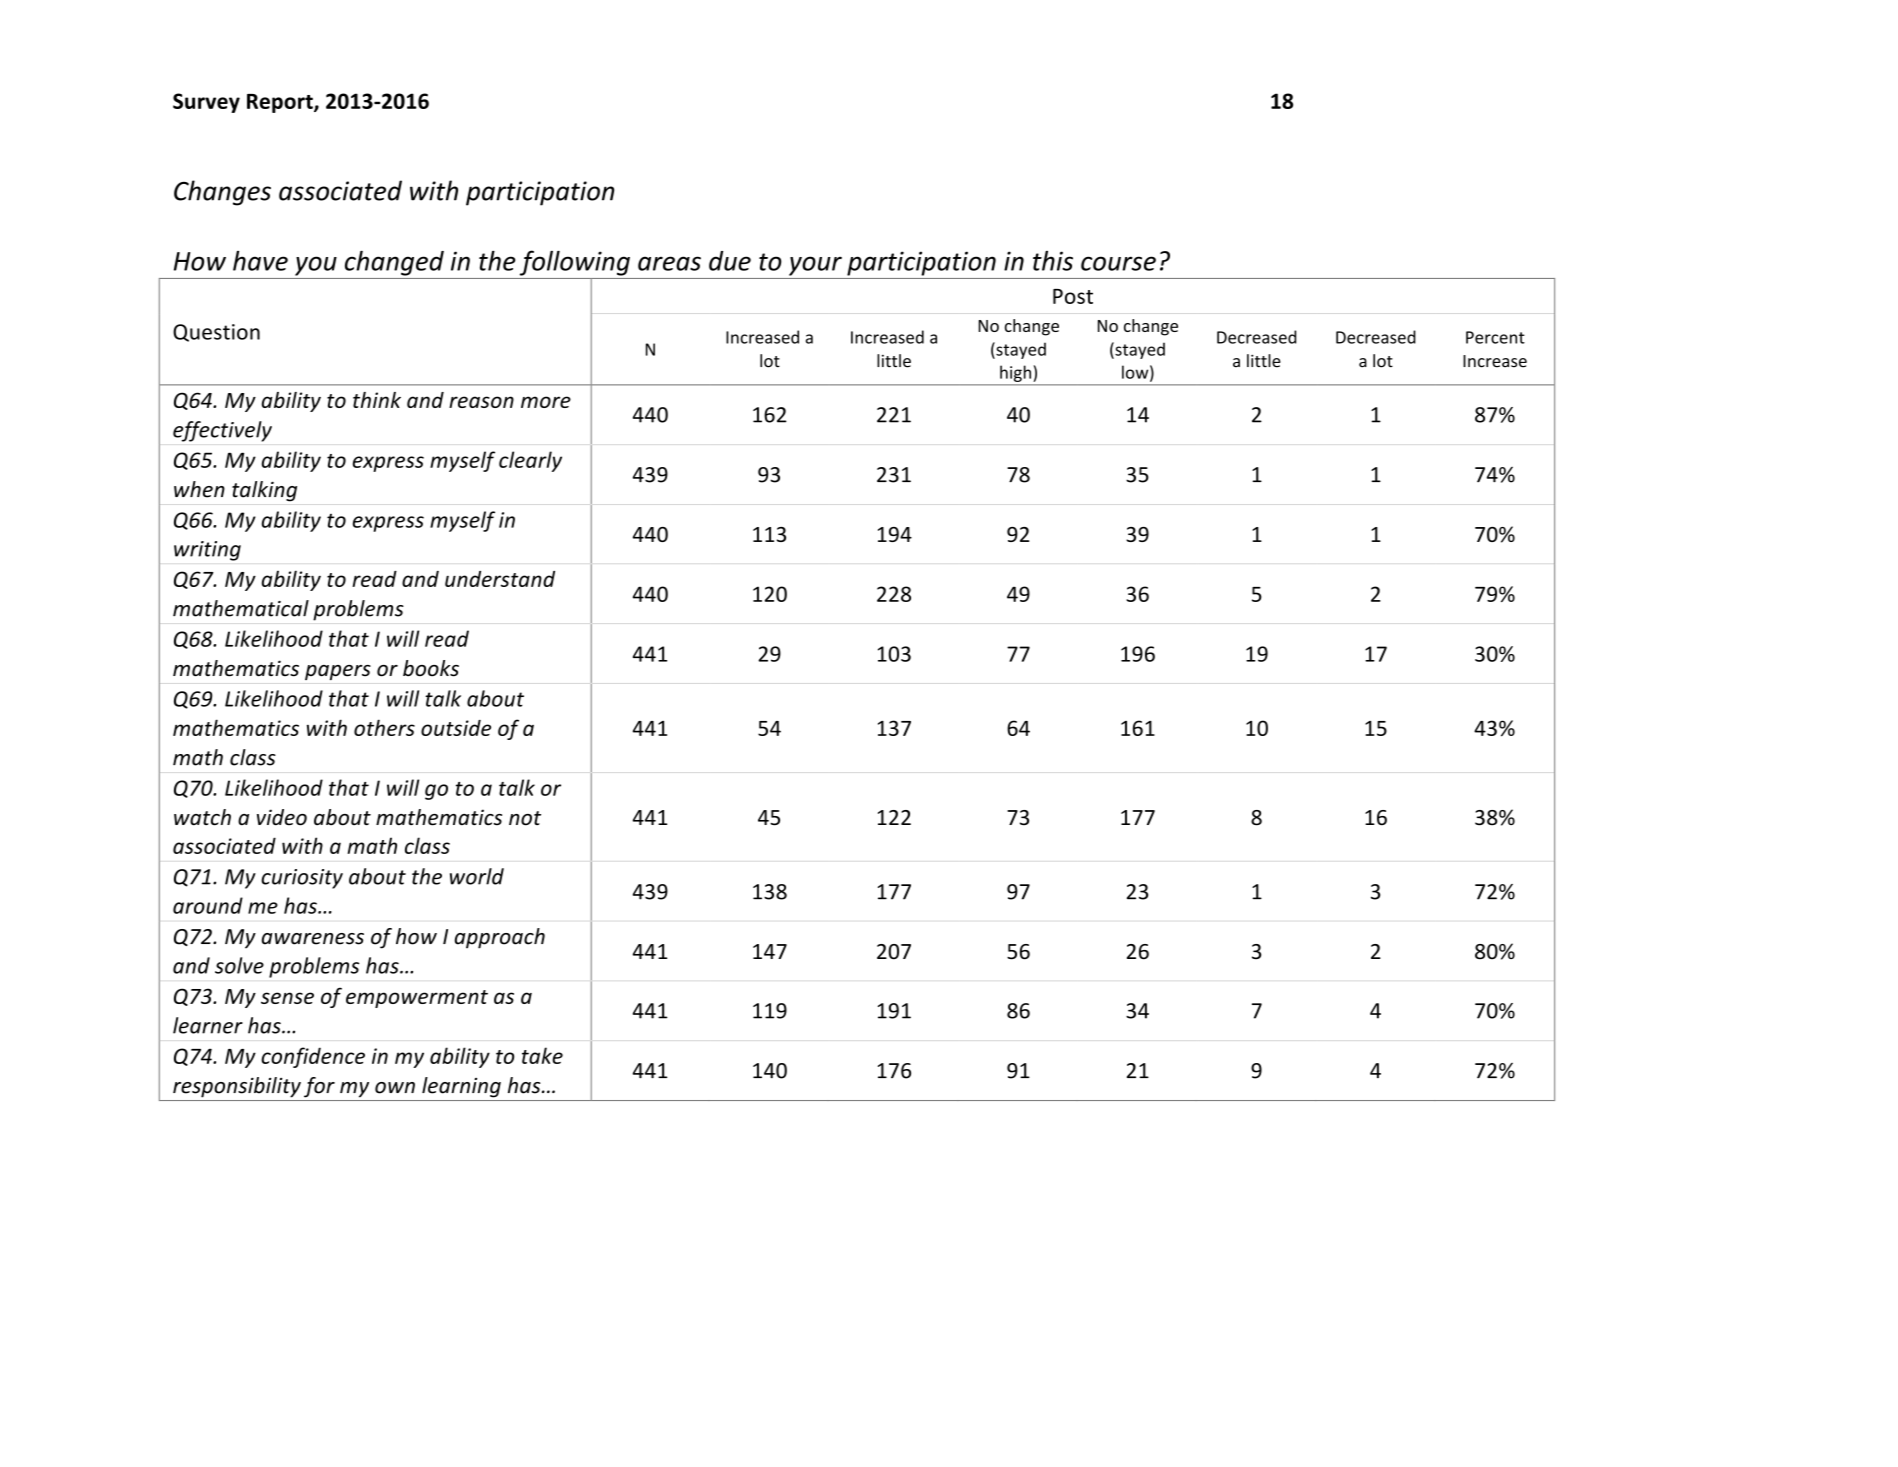 The width and height of the screenshot is (1898, 1467). Describe the element at coordinates (281, 103) in the screenshot. I see `Report` at that location.
